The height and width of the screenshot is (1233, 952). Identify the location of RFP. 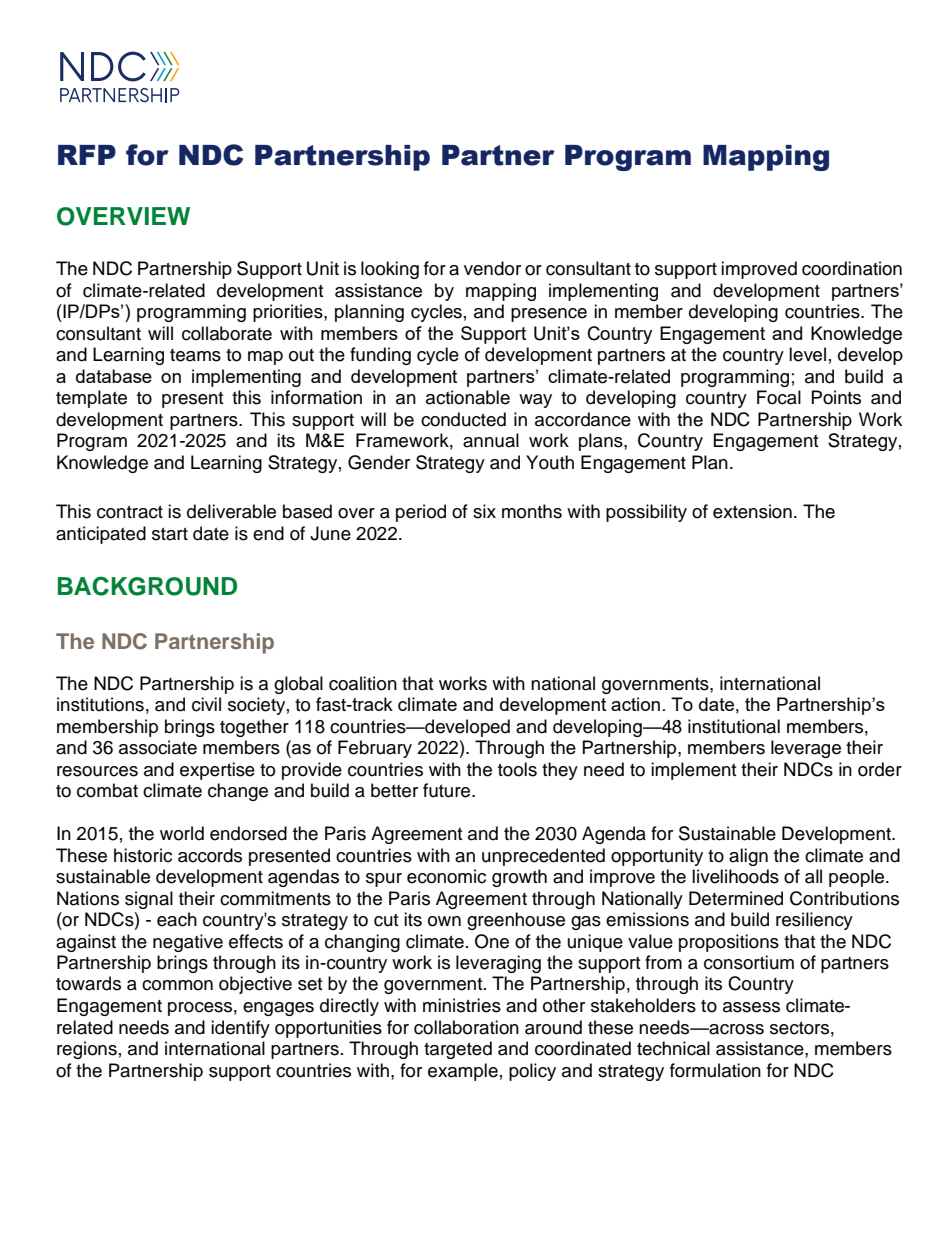
(87, 155).
